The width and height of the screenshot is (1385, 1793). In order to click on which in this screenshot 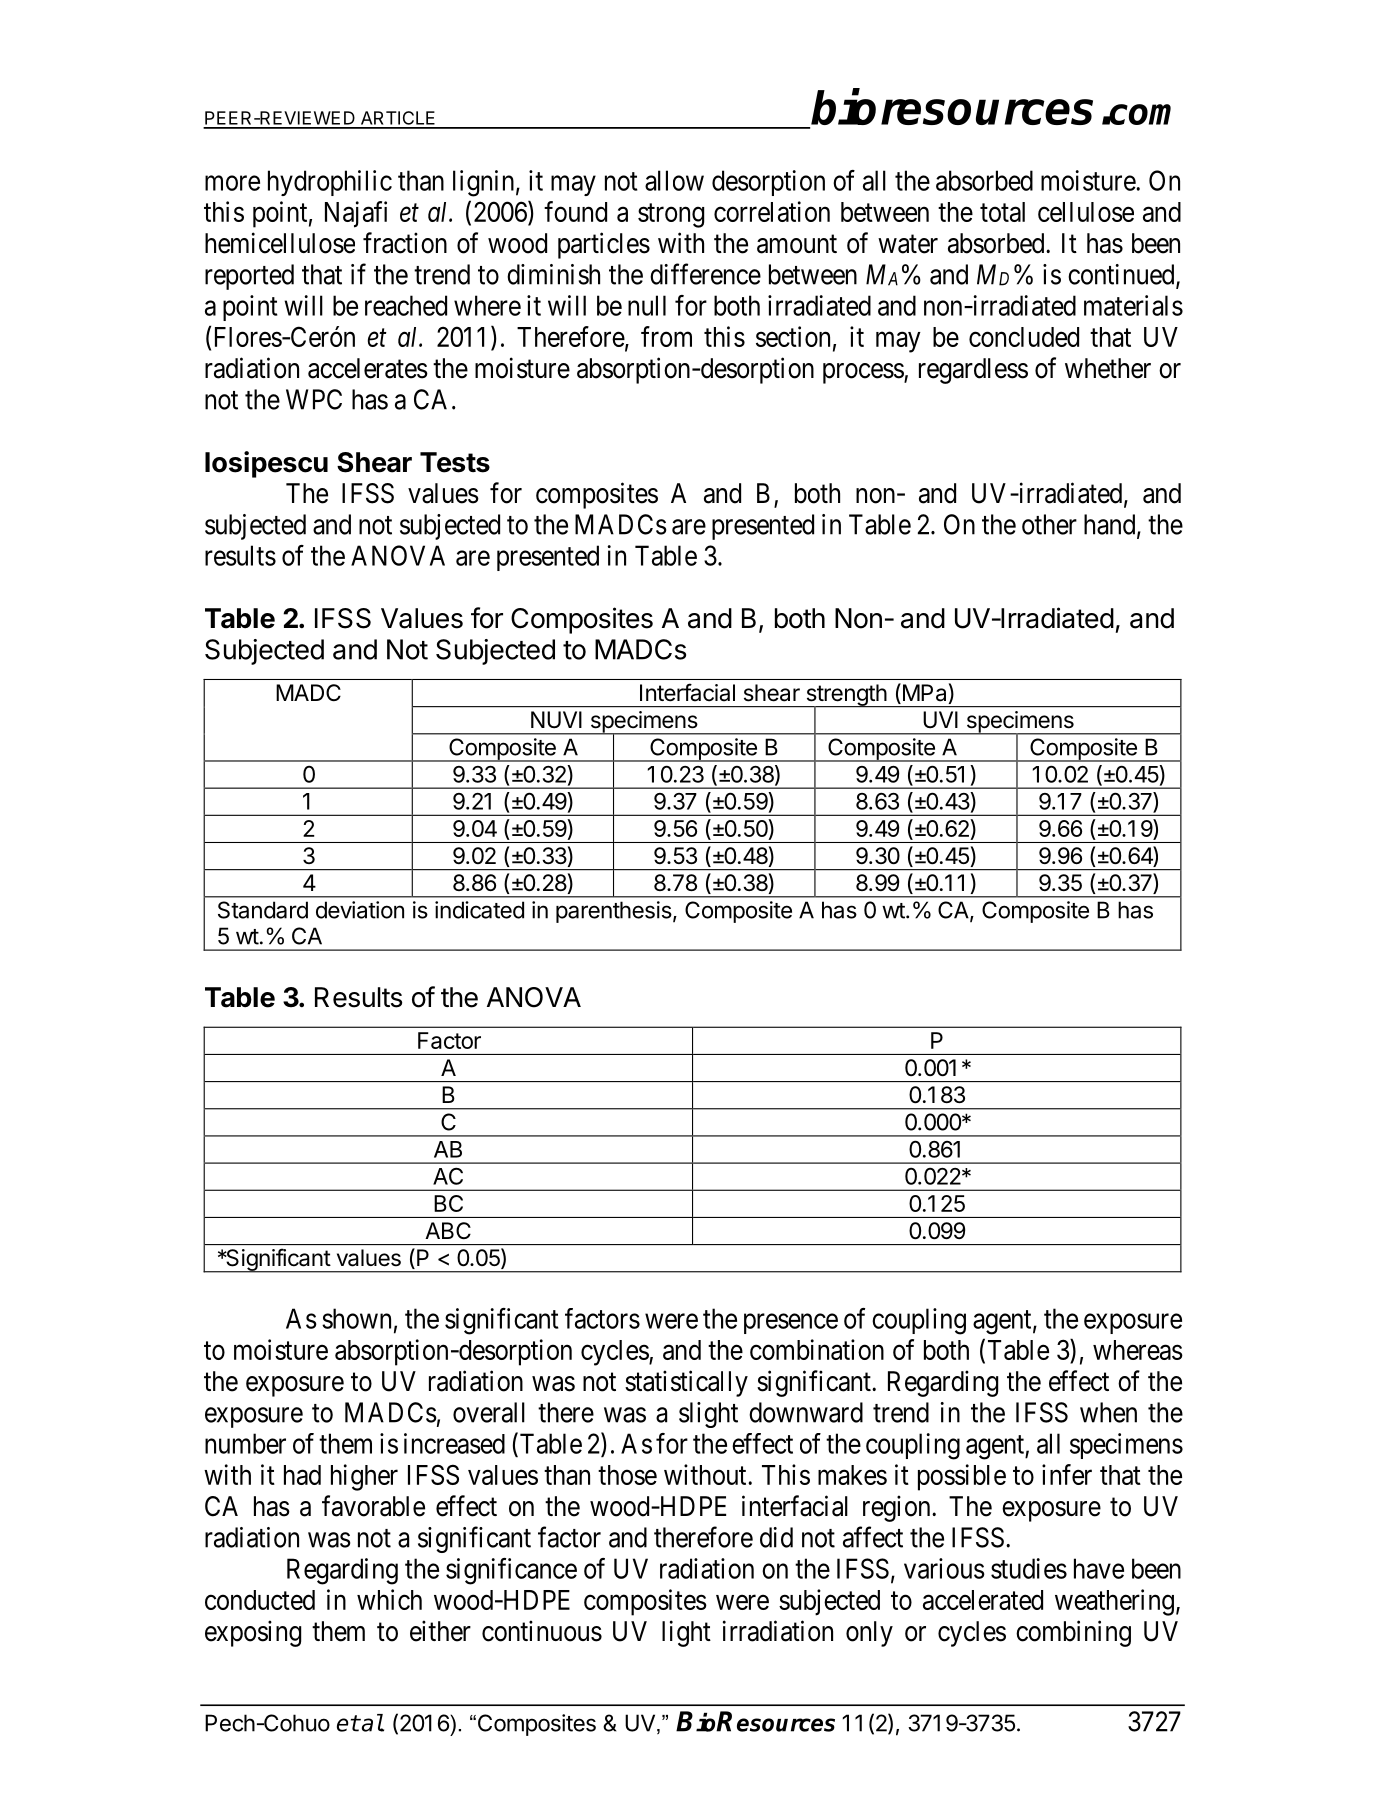, I will do `click(389, 1599)`.
